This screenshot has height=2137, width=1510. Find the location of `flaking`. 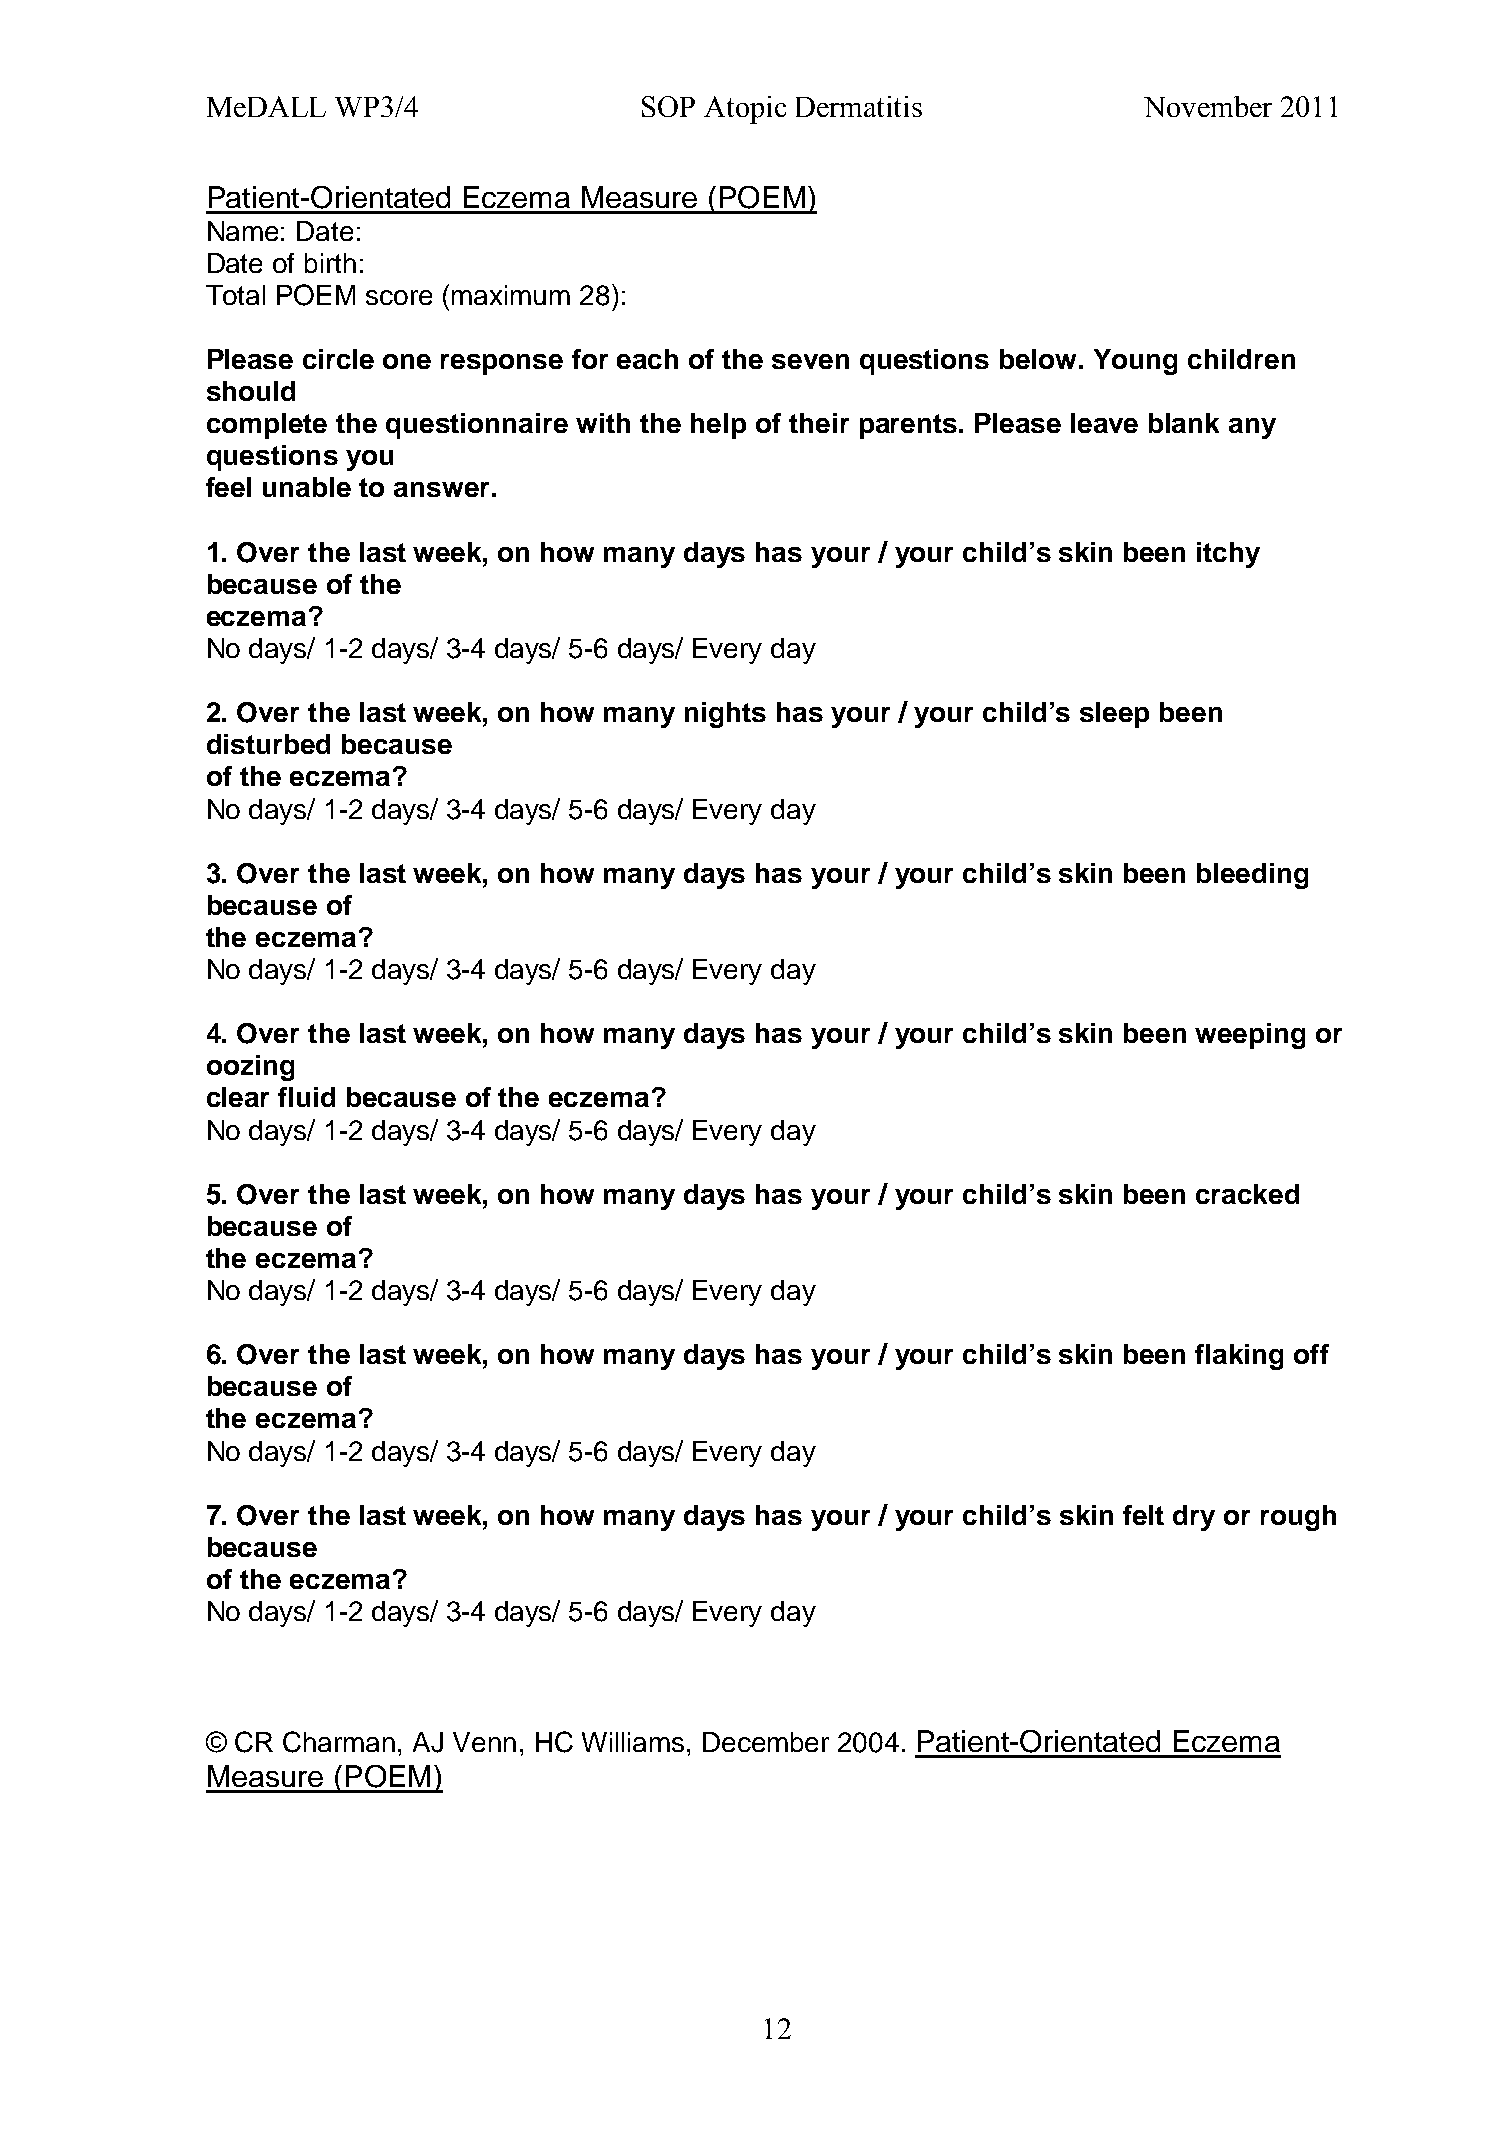

flaking is located at coordinates (1239, 1357).
